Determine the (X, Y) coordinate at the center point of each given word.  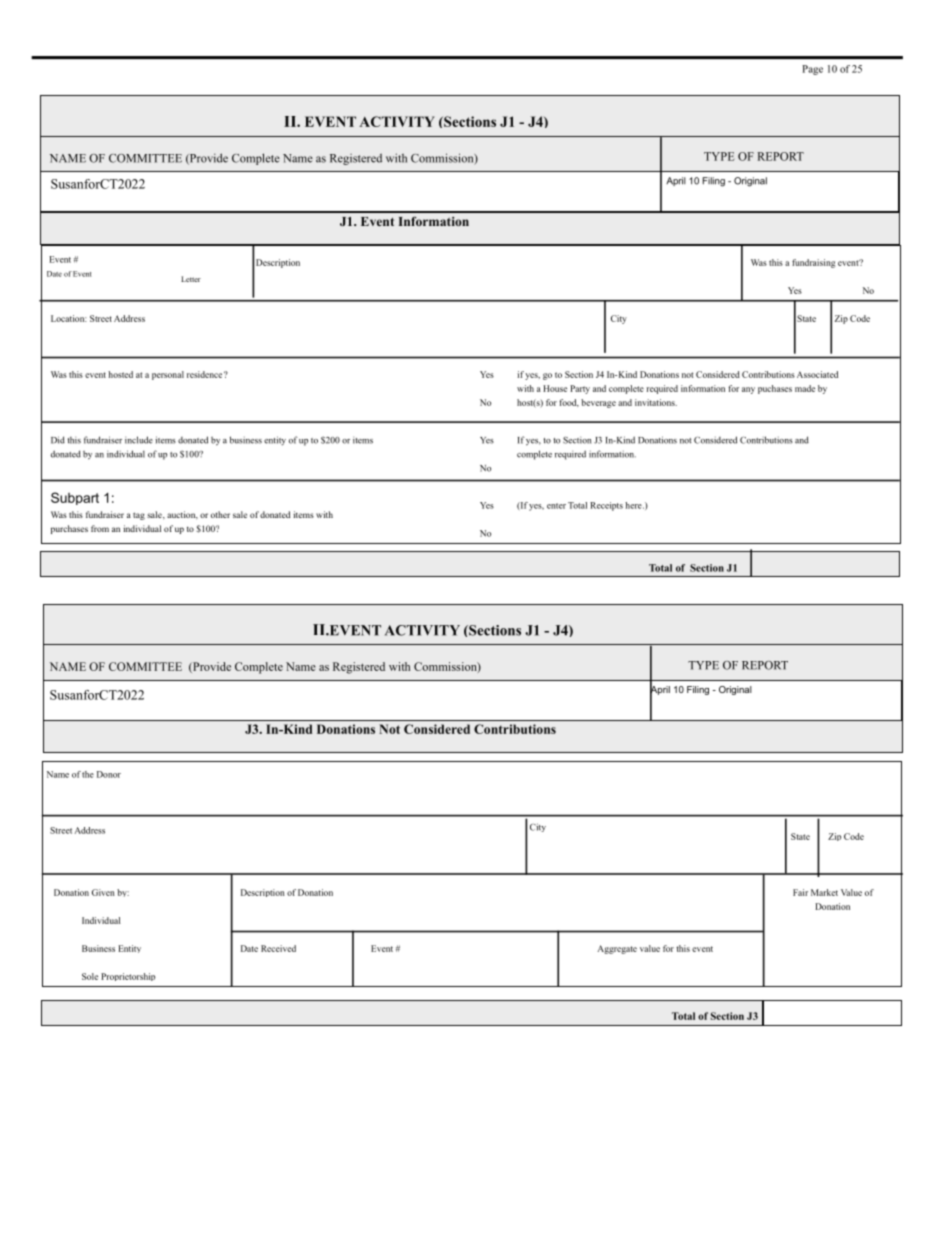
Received (278, 948)
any (748, 390)
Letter (191, 279)
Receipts (606, 506)
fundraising (813, 263)
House (555, 388)
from (100, 528)
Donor (109, 774)
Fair (800, 892)
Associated (817, 374)
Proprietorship (128, 977)
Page (812, 70)
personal (168, 375)
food (569, 403)
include (139, 440)
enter (556, 506)
